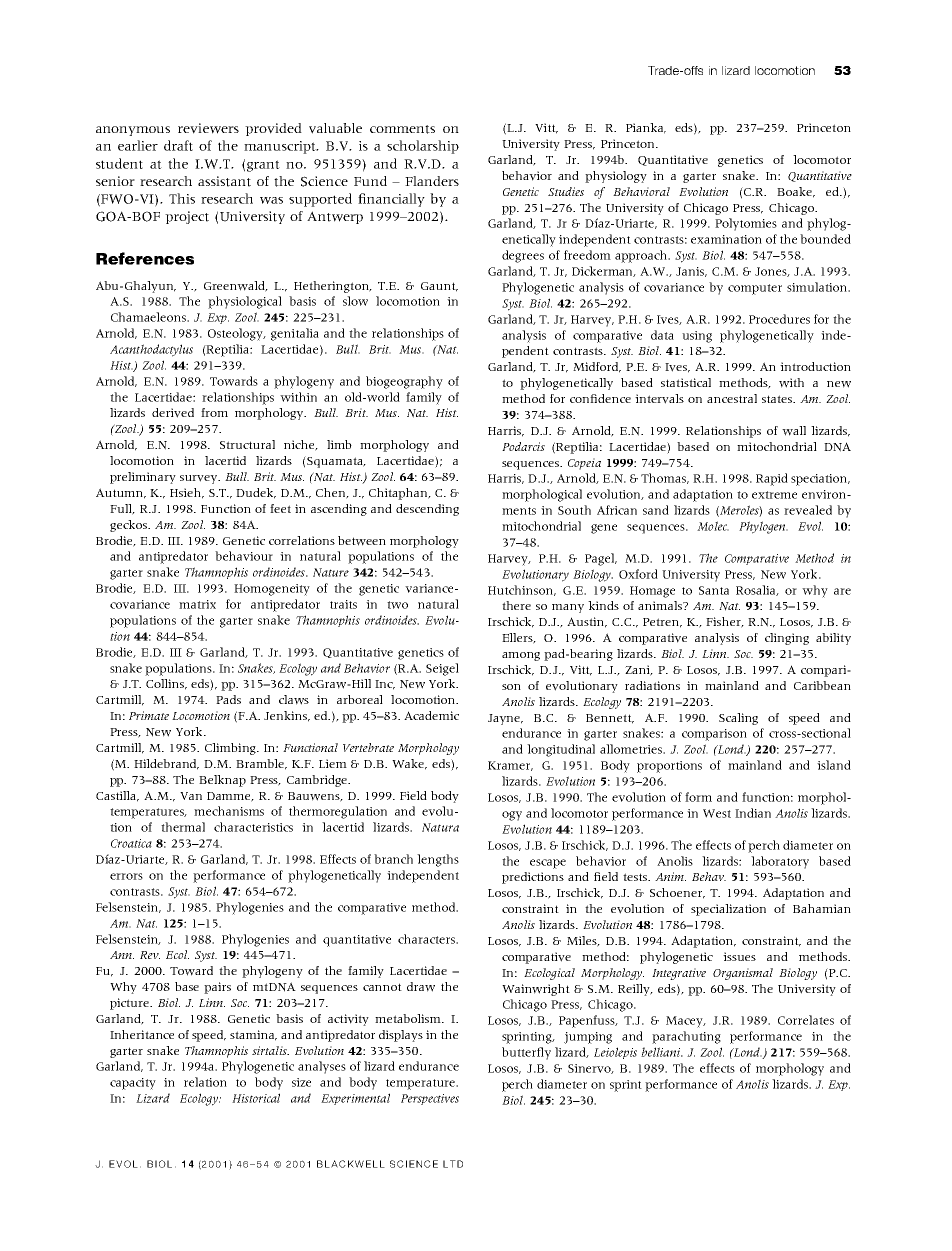 The height and width of the screenshot is (1251, 952). What do you see at coordinates (428, 939) in the screenshot?
I see `characters` at bounding box center [428, 939].
